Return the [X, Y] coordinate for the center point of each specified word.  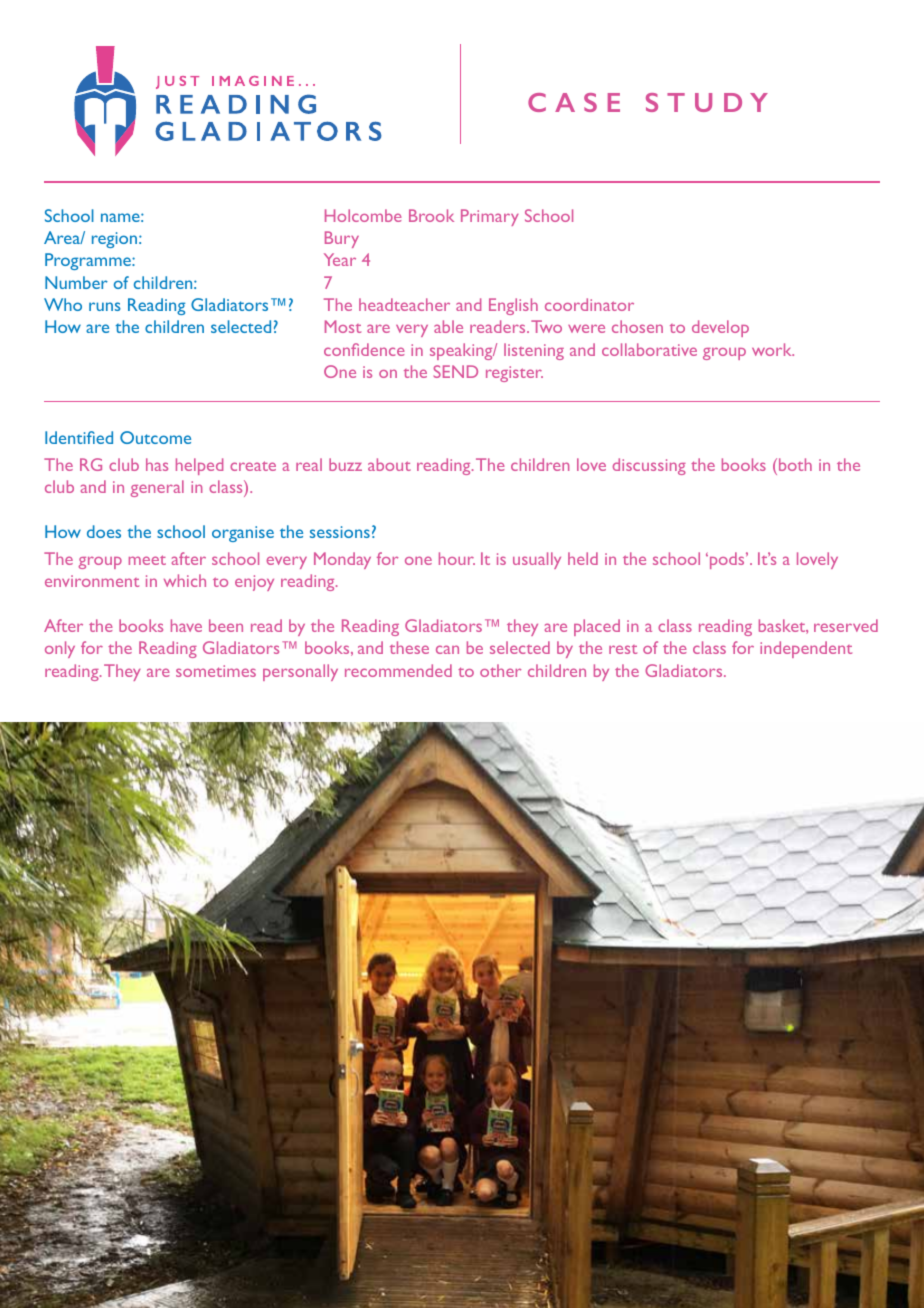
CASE [574, 102]
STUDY [707, 102]
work [773, 349]
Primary [490, 217]
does [104, 531]
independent [806, 649]
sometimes [216, 671]
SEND [456, 371]
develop [720, 328]
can [447, 649]
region [116, 240]
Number [76, 282]
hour [457, 558]
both [794, 464]
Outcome [155, 437]
